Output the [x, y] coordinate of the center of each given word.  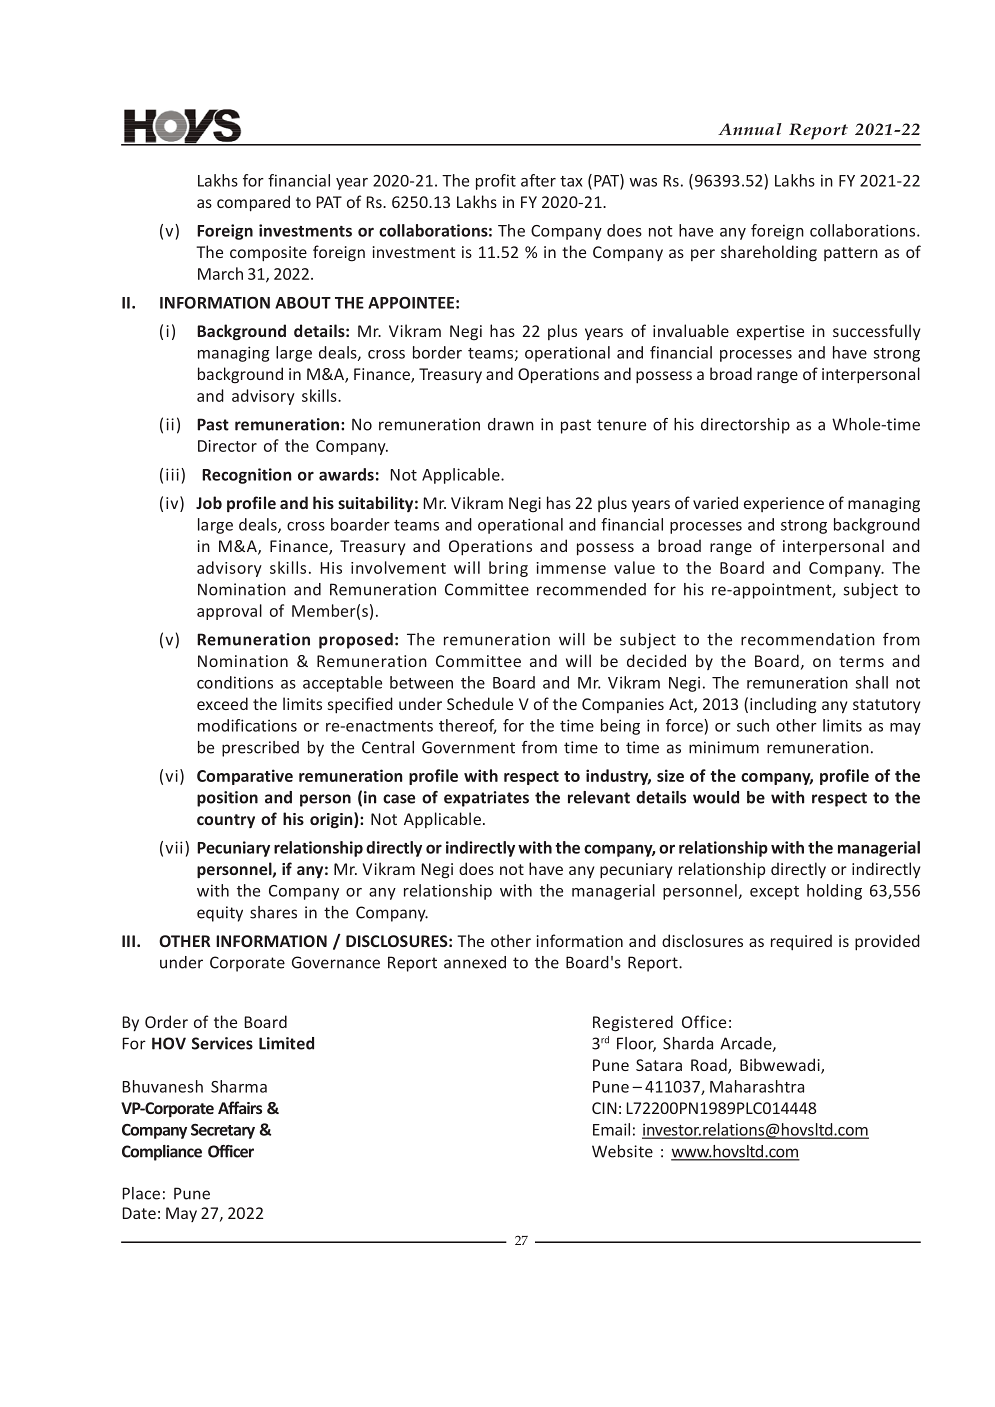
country [226, 821]
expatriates [486, 799]
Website [622, 1151]
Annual [750, 129]
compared [253, 203]
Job [209, 502]
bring [508, 569]
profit [496, 182]
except [774, 893]
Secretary [223, 1131]
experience [784, 504]
